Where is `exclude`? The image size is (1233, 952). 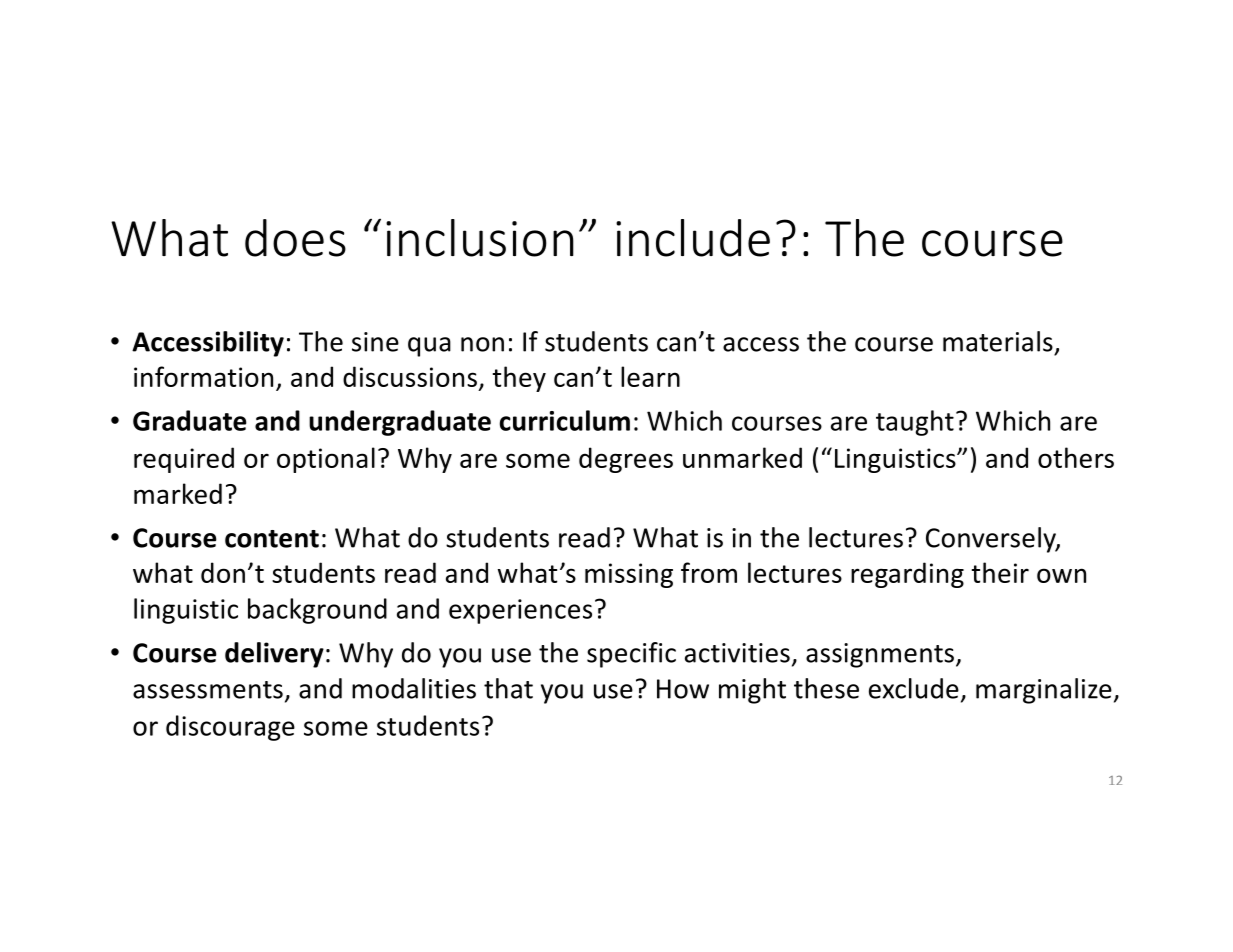 exclude is located at coordinates (914, 688).
